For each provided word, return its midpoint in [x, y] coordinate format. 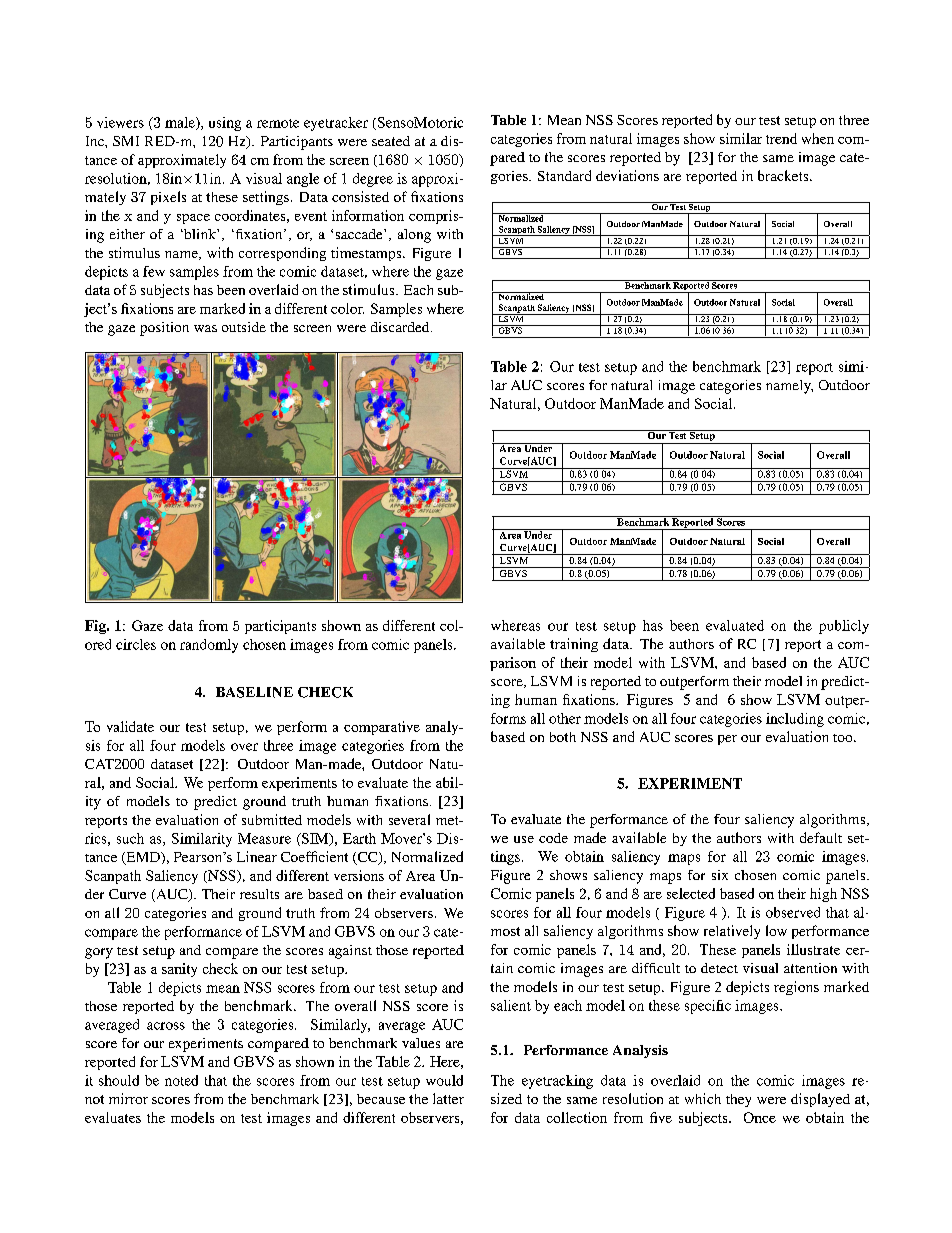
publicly [844, 627]
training [574, 645]
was [205, 328]
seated [391, 141]
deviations [627, 175]
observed [793, 912]
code [553, 838]
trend [781, 138]
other [565, 718]
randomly [209, 646]
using [225, 124]
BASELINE [254, 692]
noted [181, 1080]
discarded [401, 327]
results [259, 894]
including [795, 720]
